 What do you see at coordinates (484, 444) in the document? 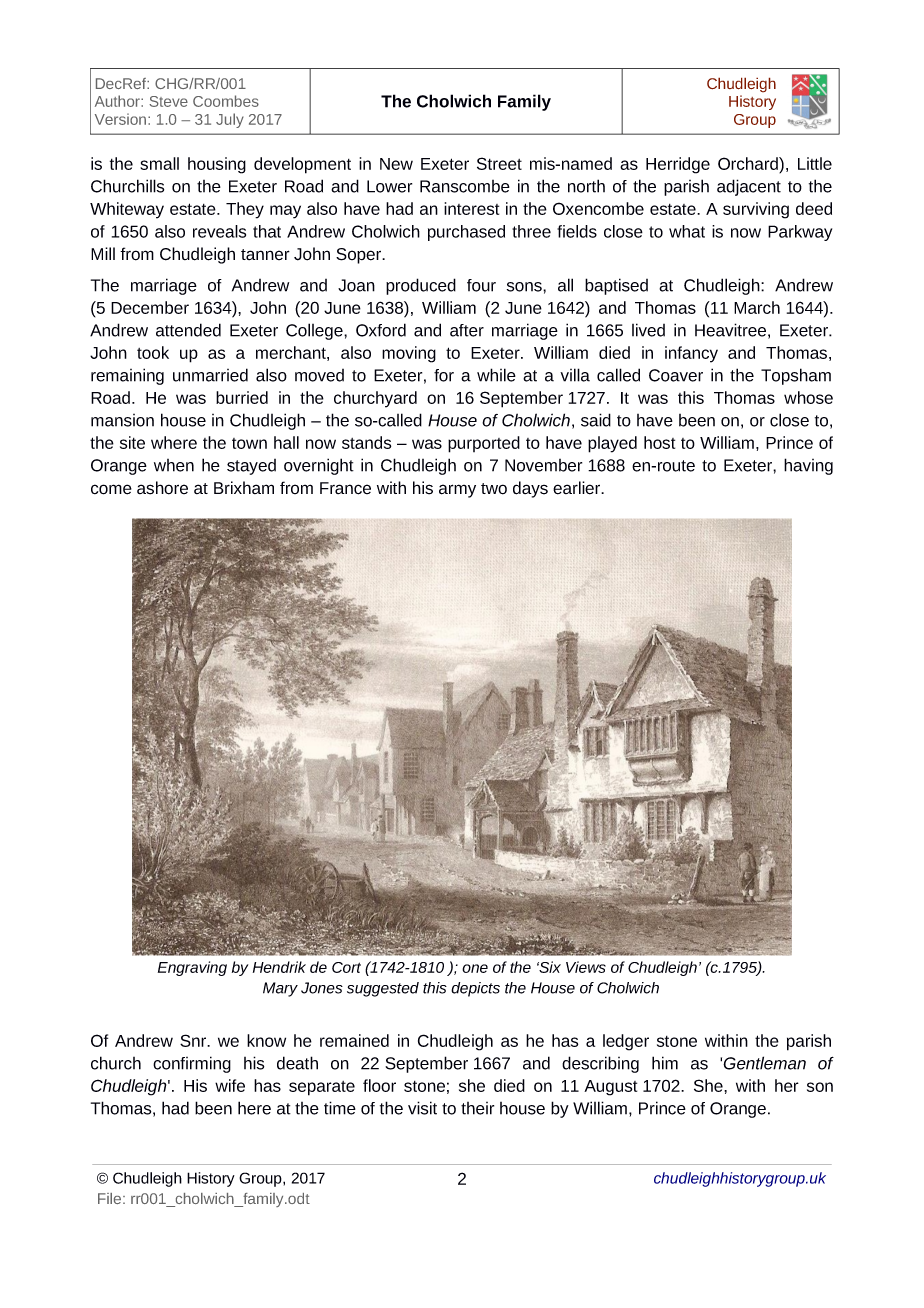
I see `purported` at bounding box center [484, 444].
